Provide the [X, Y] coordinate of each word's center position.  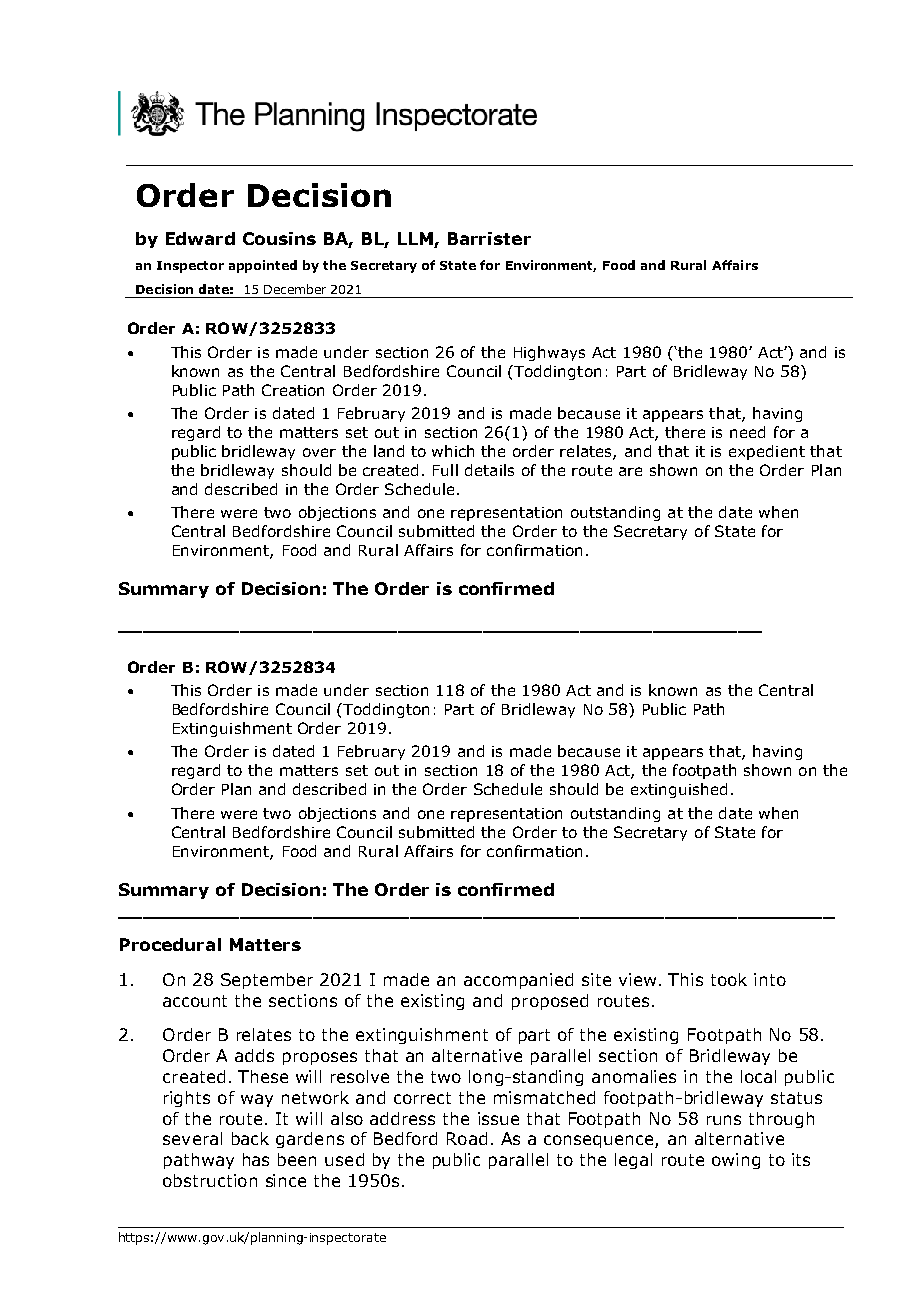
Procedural [170, 944]
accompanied [518, 981]
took [729, 979]
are [630, 471]
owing [736, 1161]
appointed [263, 266]
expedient [767, 452]
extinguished [679, 790]
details [489, 470]
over [319, 452]
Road [467, 1138]
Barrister [489, 238]
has [256, 1159]
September [267, 981]
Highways [549, 353]
